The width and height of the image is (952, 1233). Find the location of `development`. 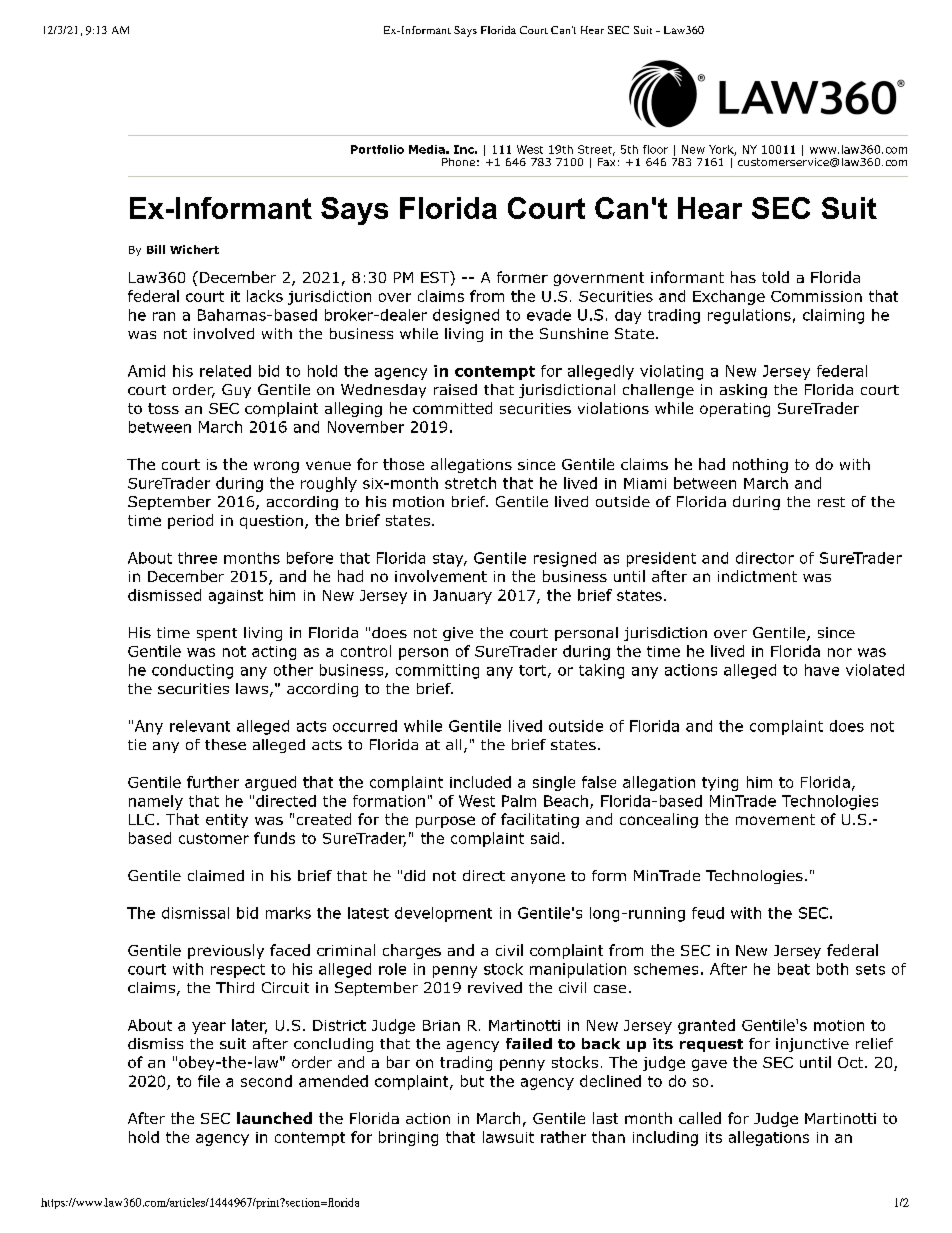

development is located at coordinates (443, 914).
